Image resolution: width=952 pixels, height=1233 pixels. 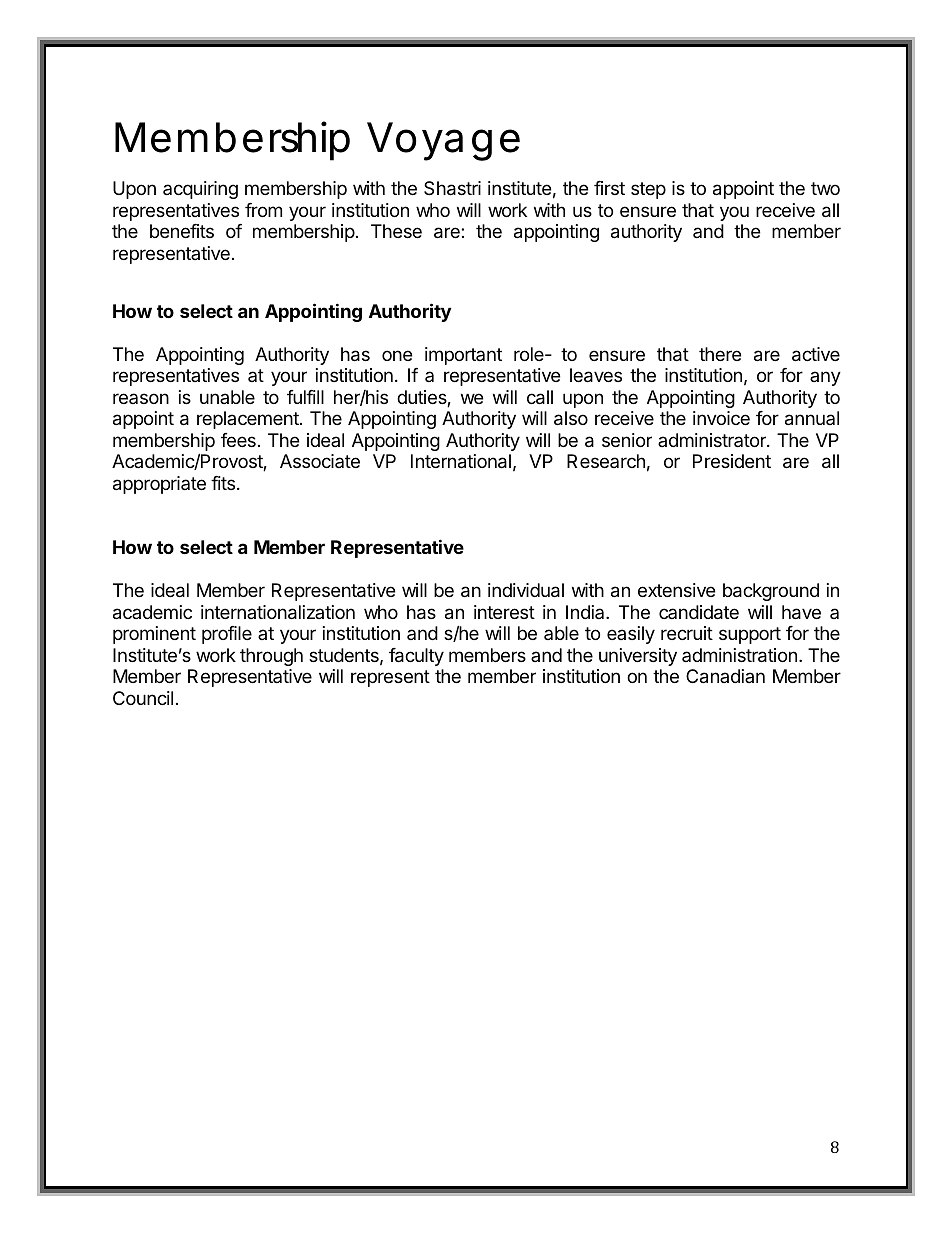 I want to click on through, so click(x=271, y=657).
